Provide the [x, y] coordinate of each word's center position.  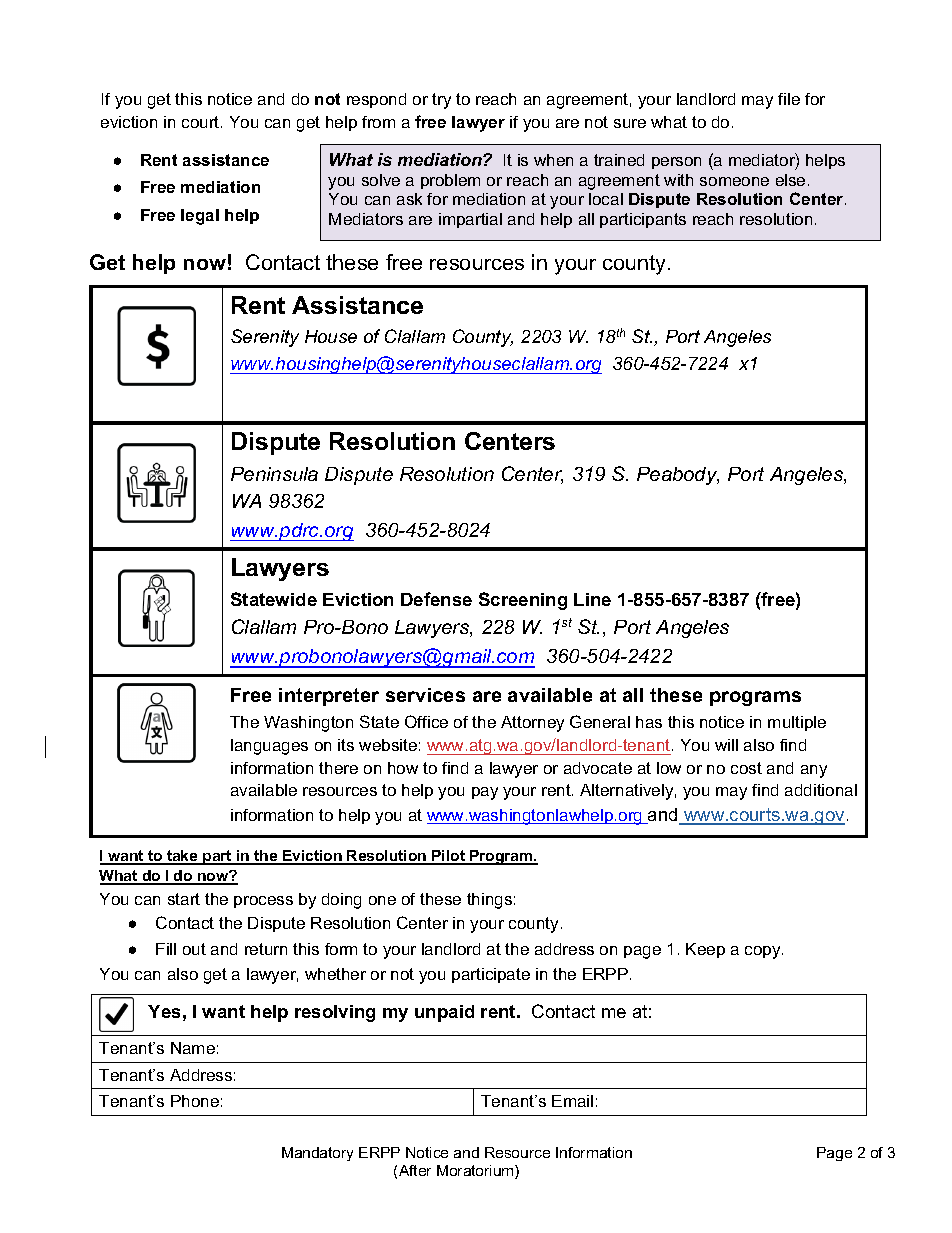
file [789, 99]
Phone [195, 1101]
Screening [523, 601]
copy [764, 952]
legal [200, 217]
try [441, 101]
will [726, 745]
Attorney [532, 724]
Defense [436, 599]
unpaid [444, 1013]
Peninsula [274, 474]
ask [409, 199]
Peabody [678, 476]
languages [269, 747]
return [266, 949]
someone [734, 181]
